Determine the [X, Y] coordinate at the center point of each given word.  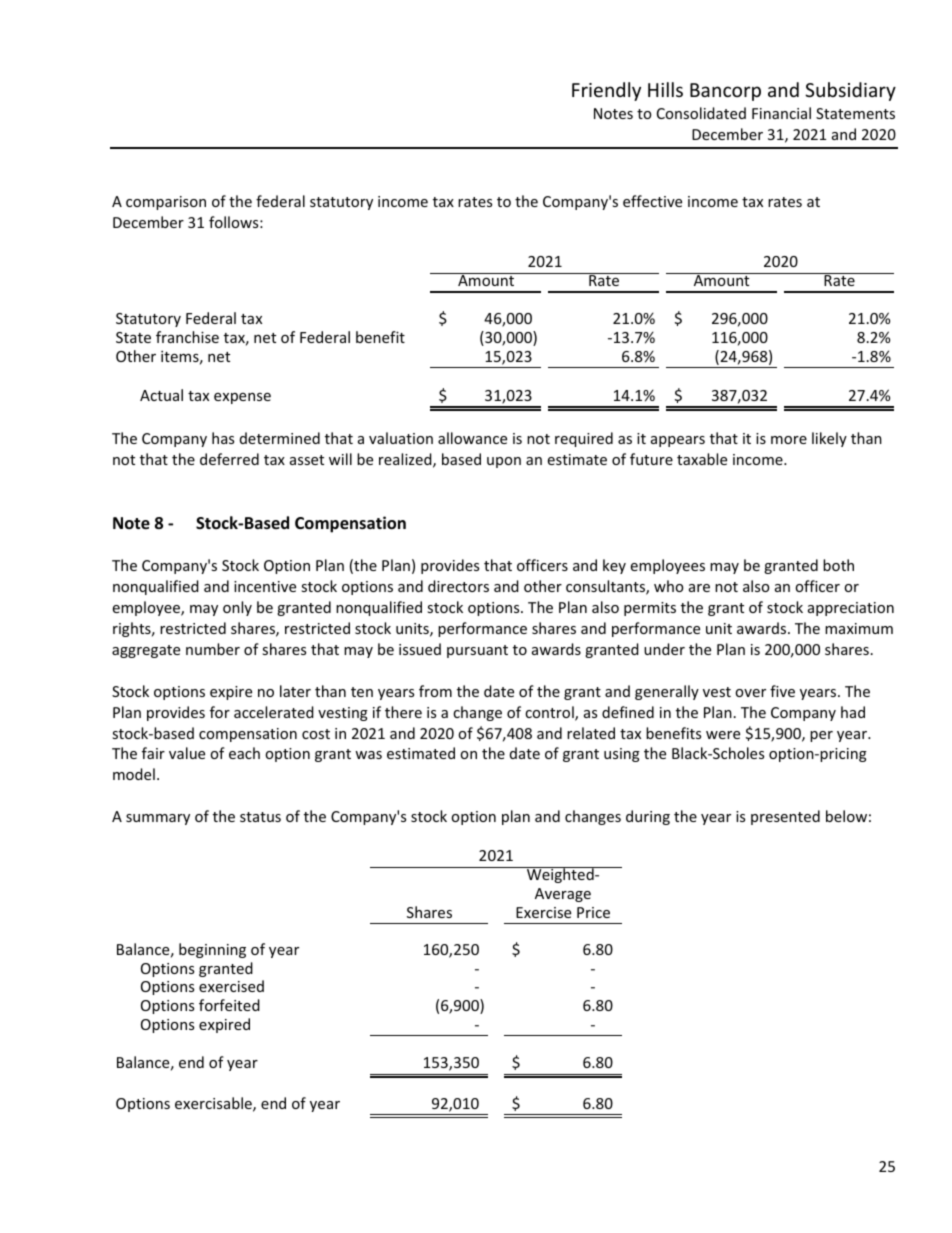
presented [785, 817]
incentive [265, 586]
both [838, 565]
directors [458, 586]
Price [593, 912]
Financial [781, 113]
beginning [212, 950]
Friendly [606, 91]
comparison [166, 203]
